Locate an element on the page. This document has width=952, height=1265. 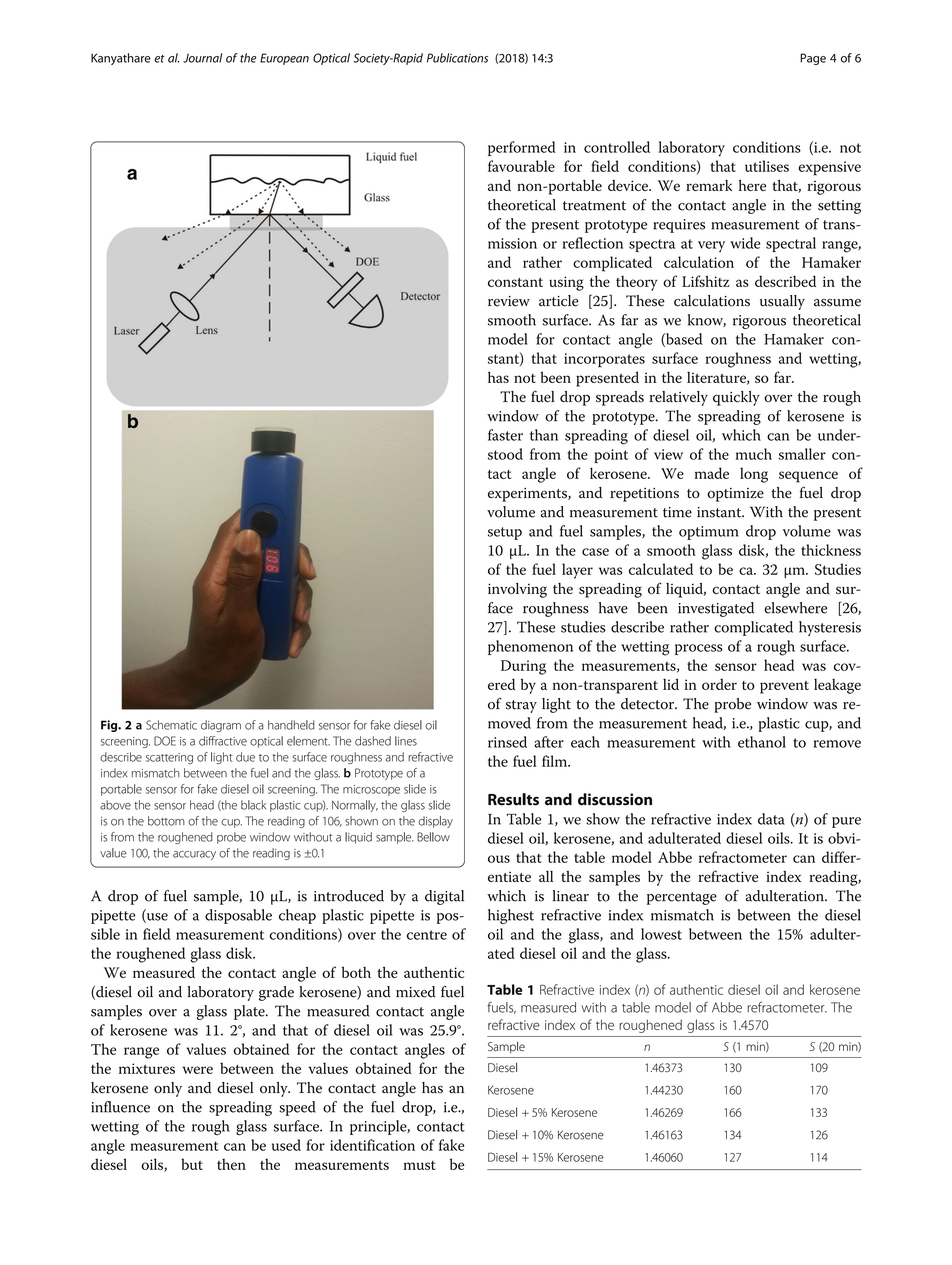
Results is located at coordinates (513, 799).
